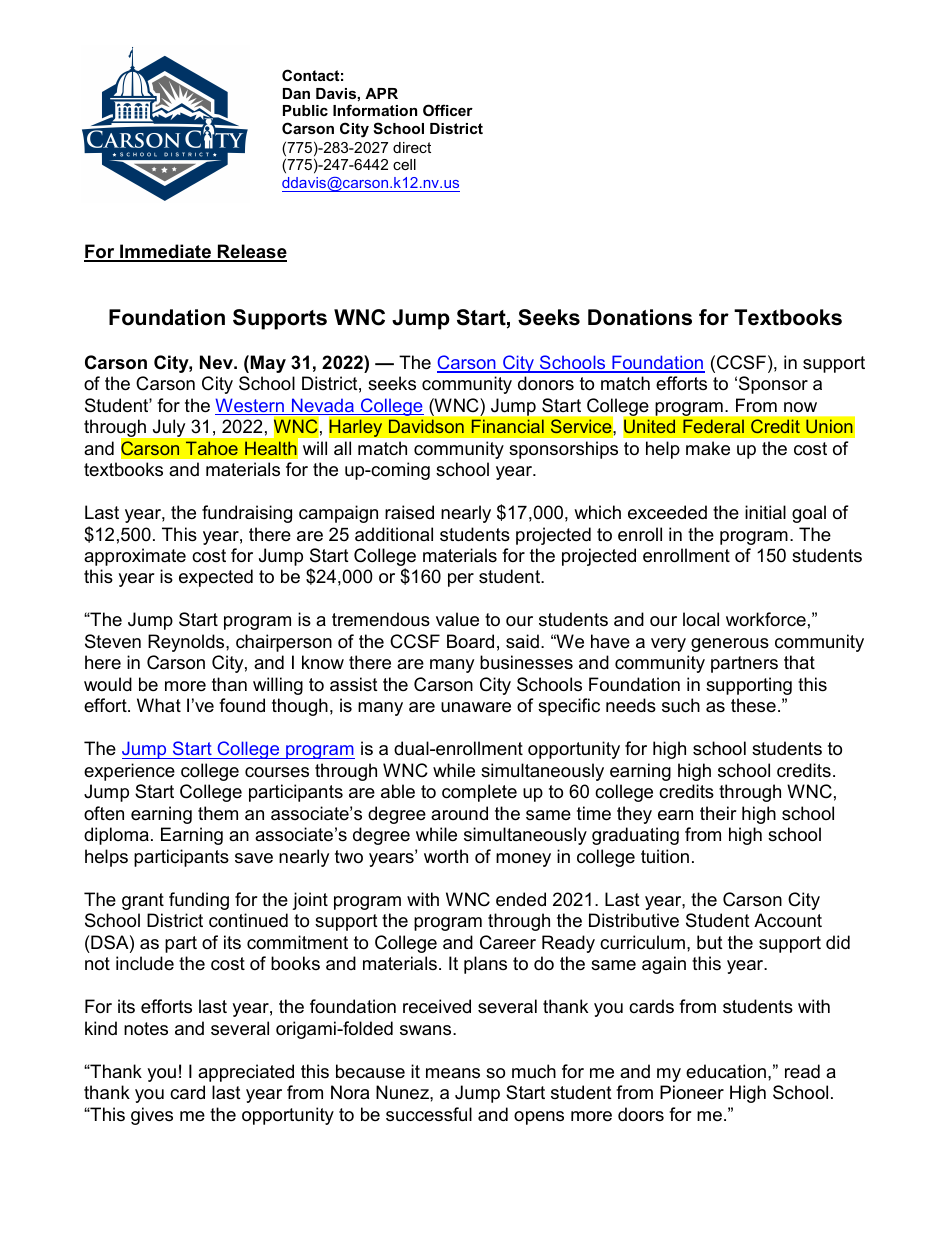 This image has width=952, height=1233. I want to click on Dan, so click(296, 93).
